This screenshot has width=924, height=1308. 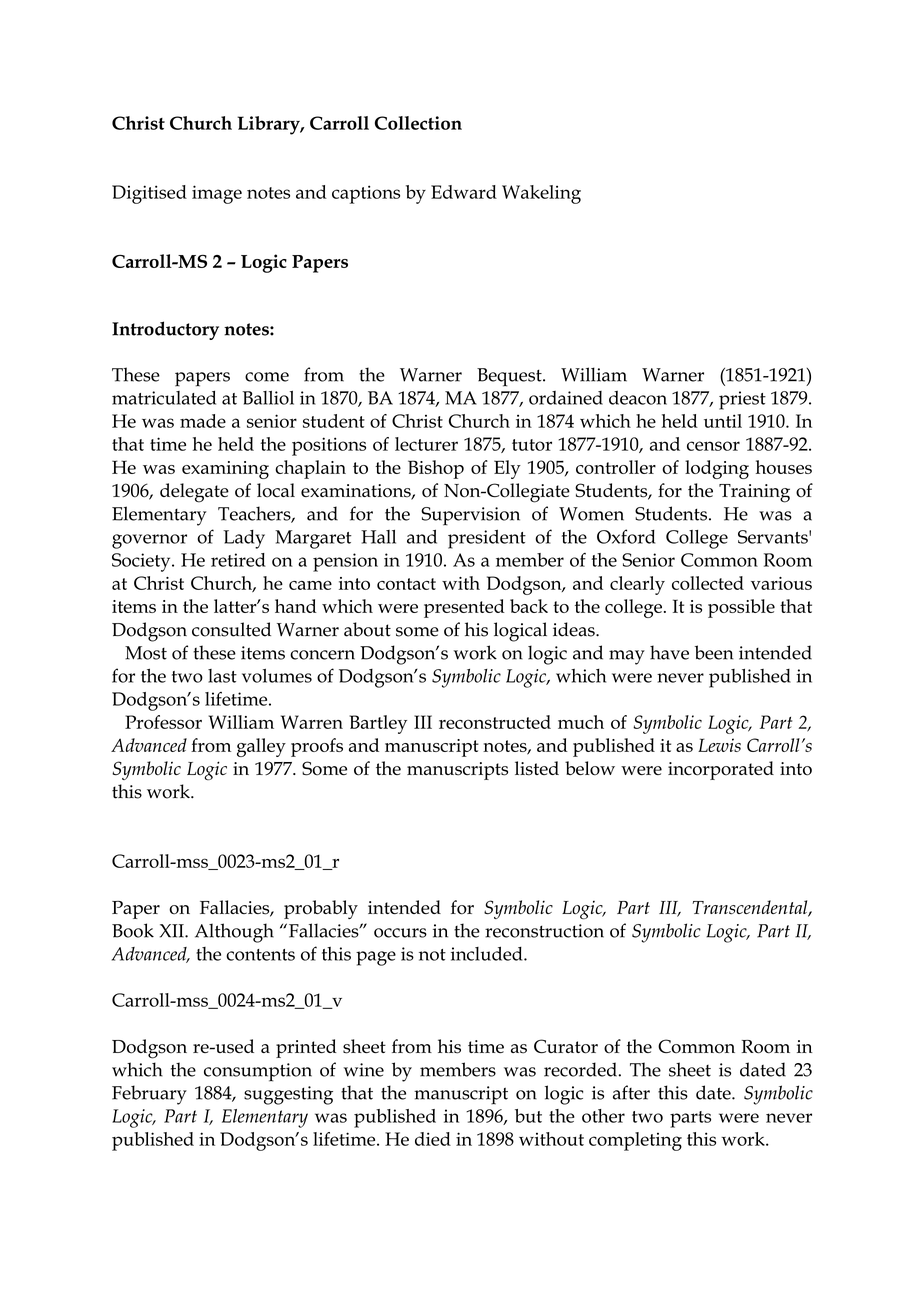 What do you see at coordinates (721, 770) in the screenshot?
I see `incorporated` at bounding box center [721, 770].
